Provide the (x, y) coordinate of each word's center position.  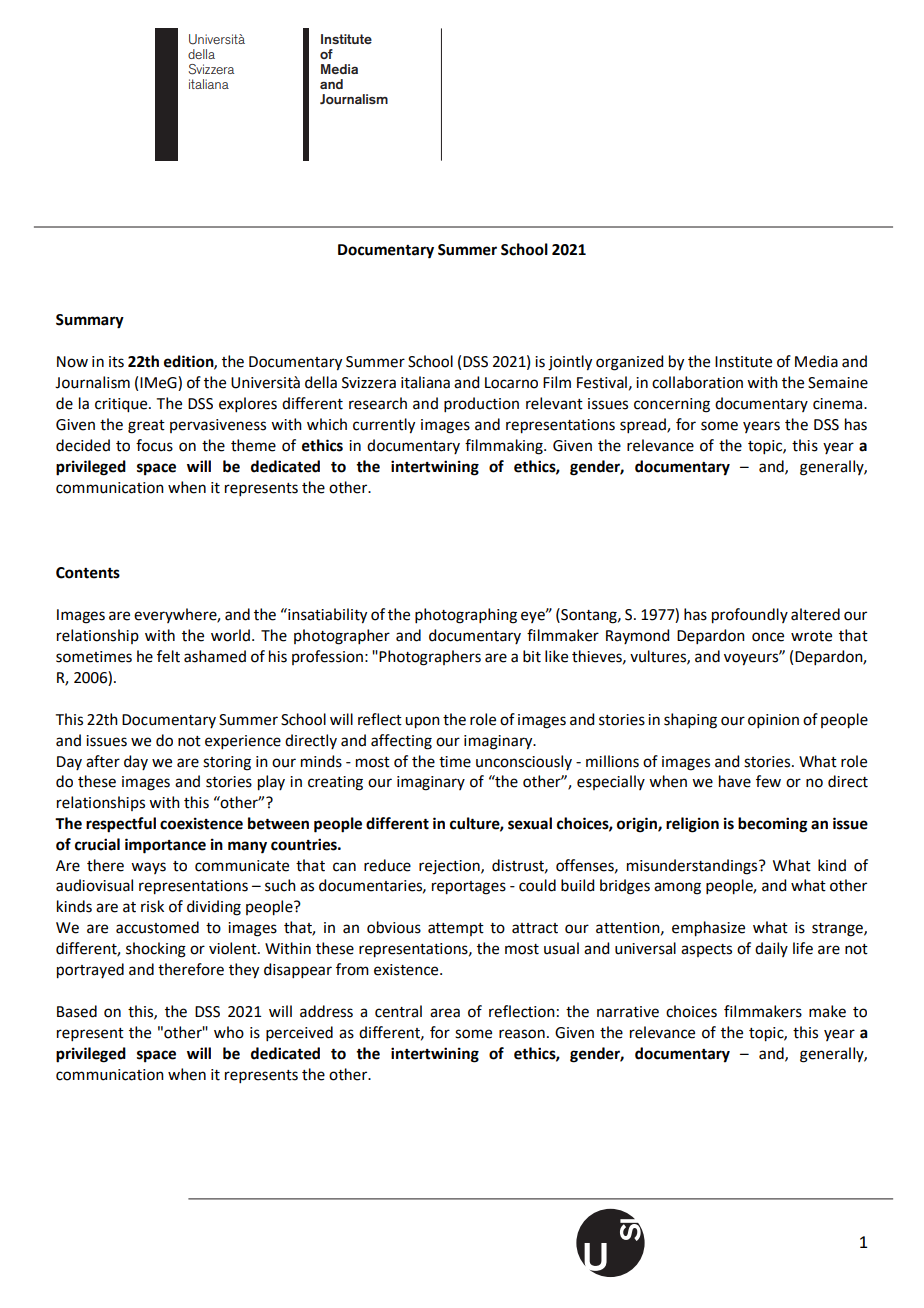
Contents (88, 573)
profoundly (750, 616)
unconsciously (524, 762)
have (735, 781)
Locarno (511, 383)
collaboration (697, 382)
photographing (466, 616)
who (229, 1032)
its (116, 362)
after (103, 761)
